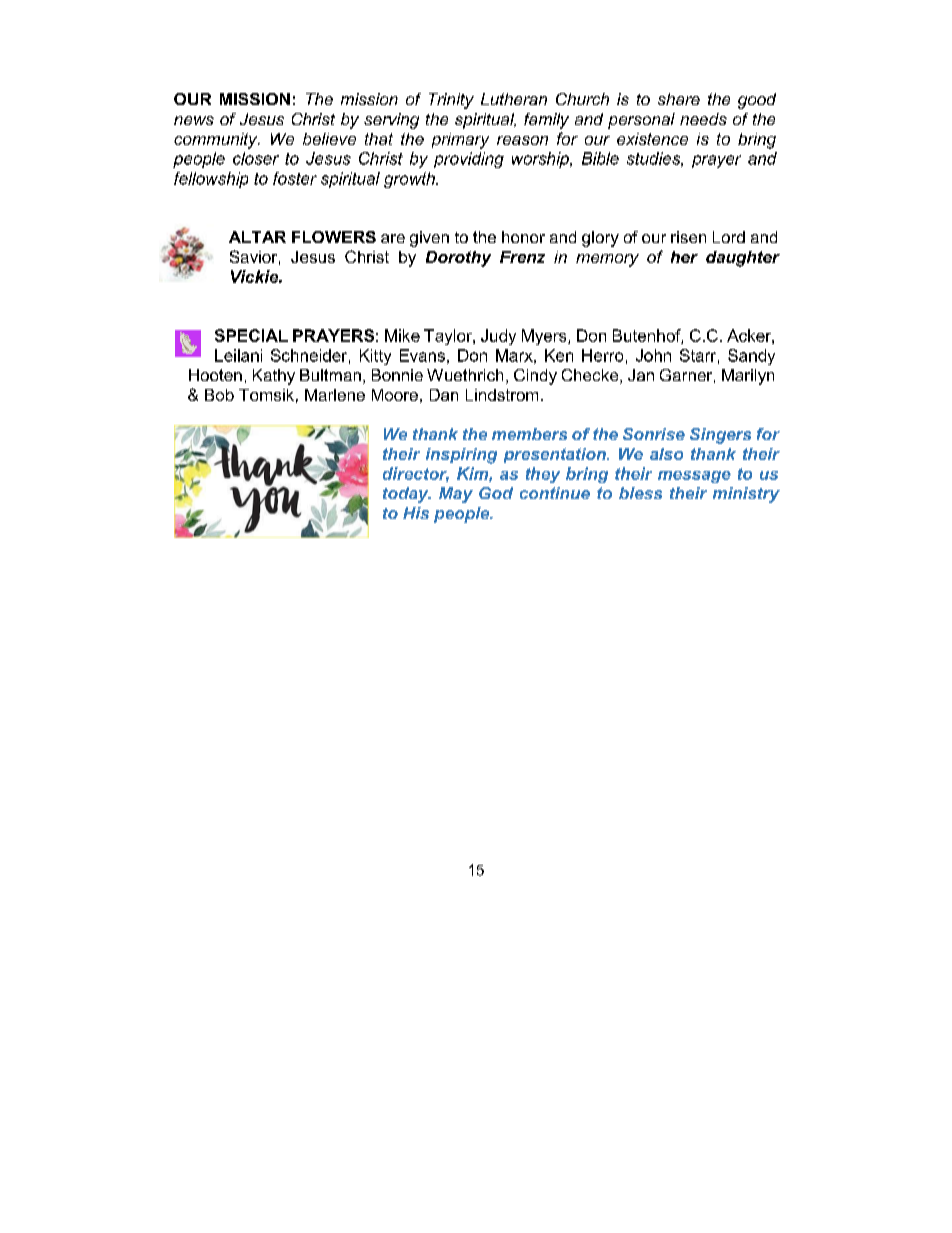  I want to click on Judy, so click(498, 337).
